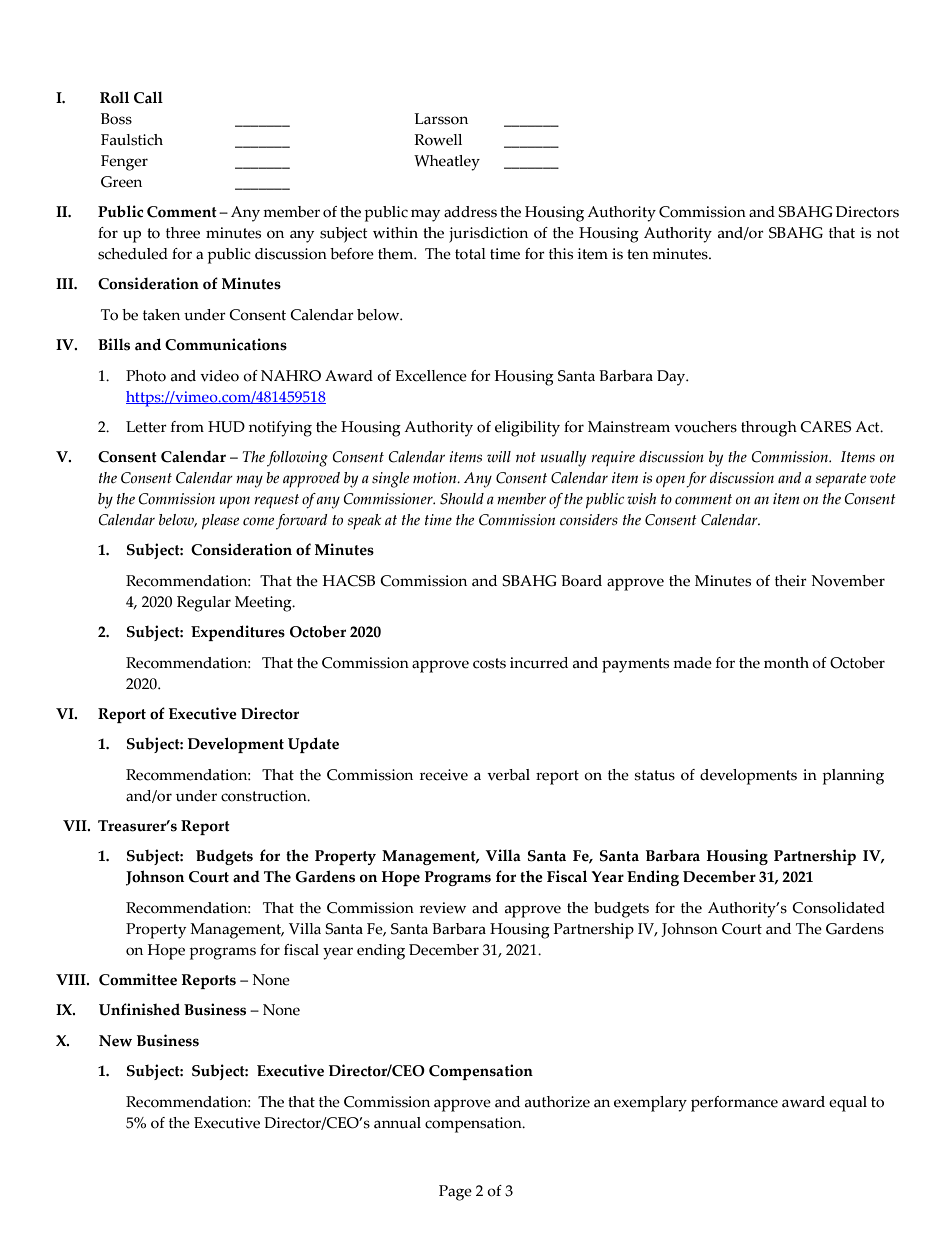 The height and width of the screenshot is (1233, 952). I want to click on ten, so click(638, 254).
